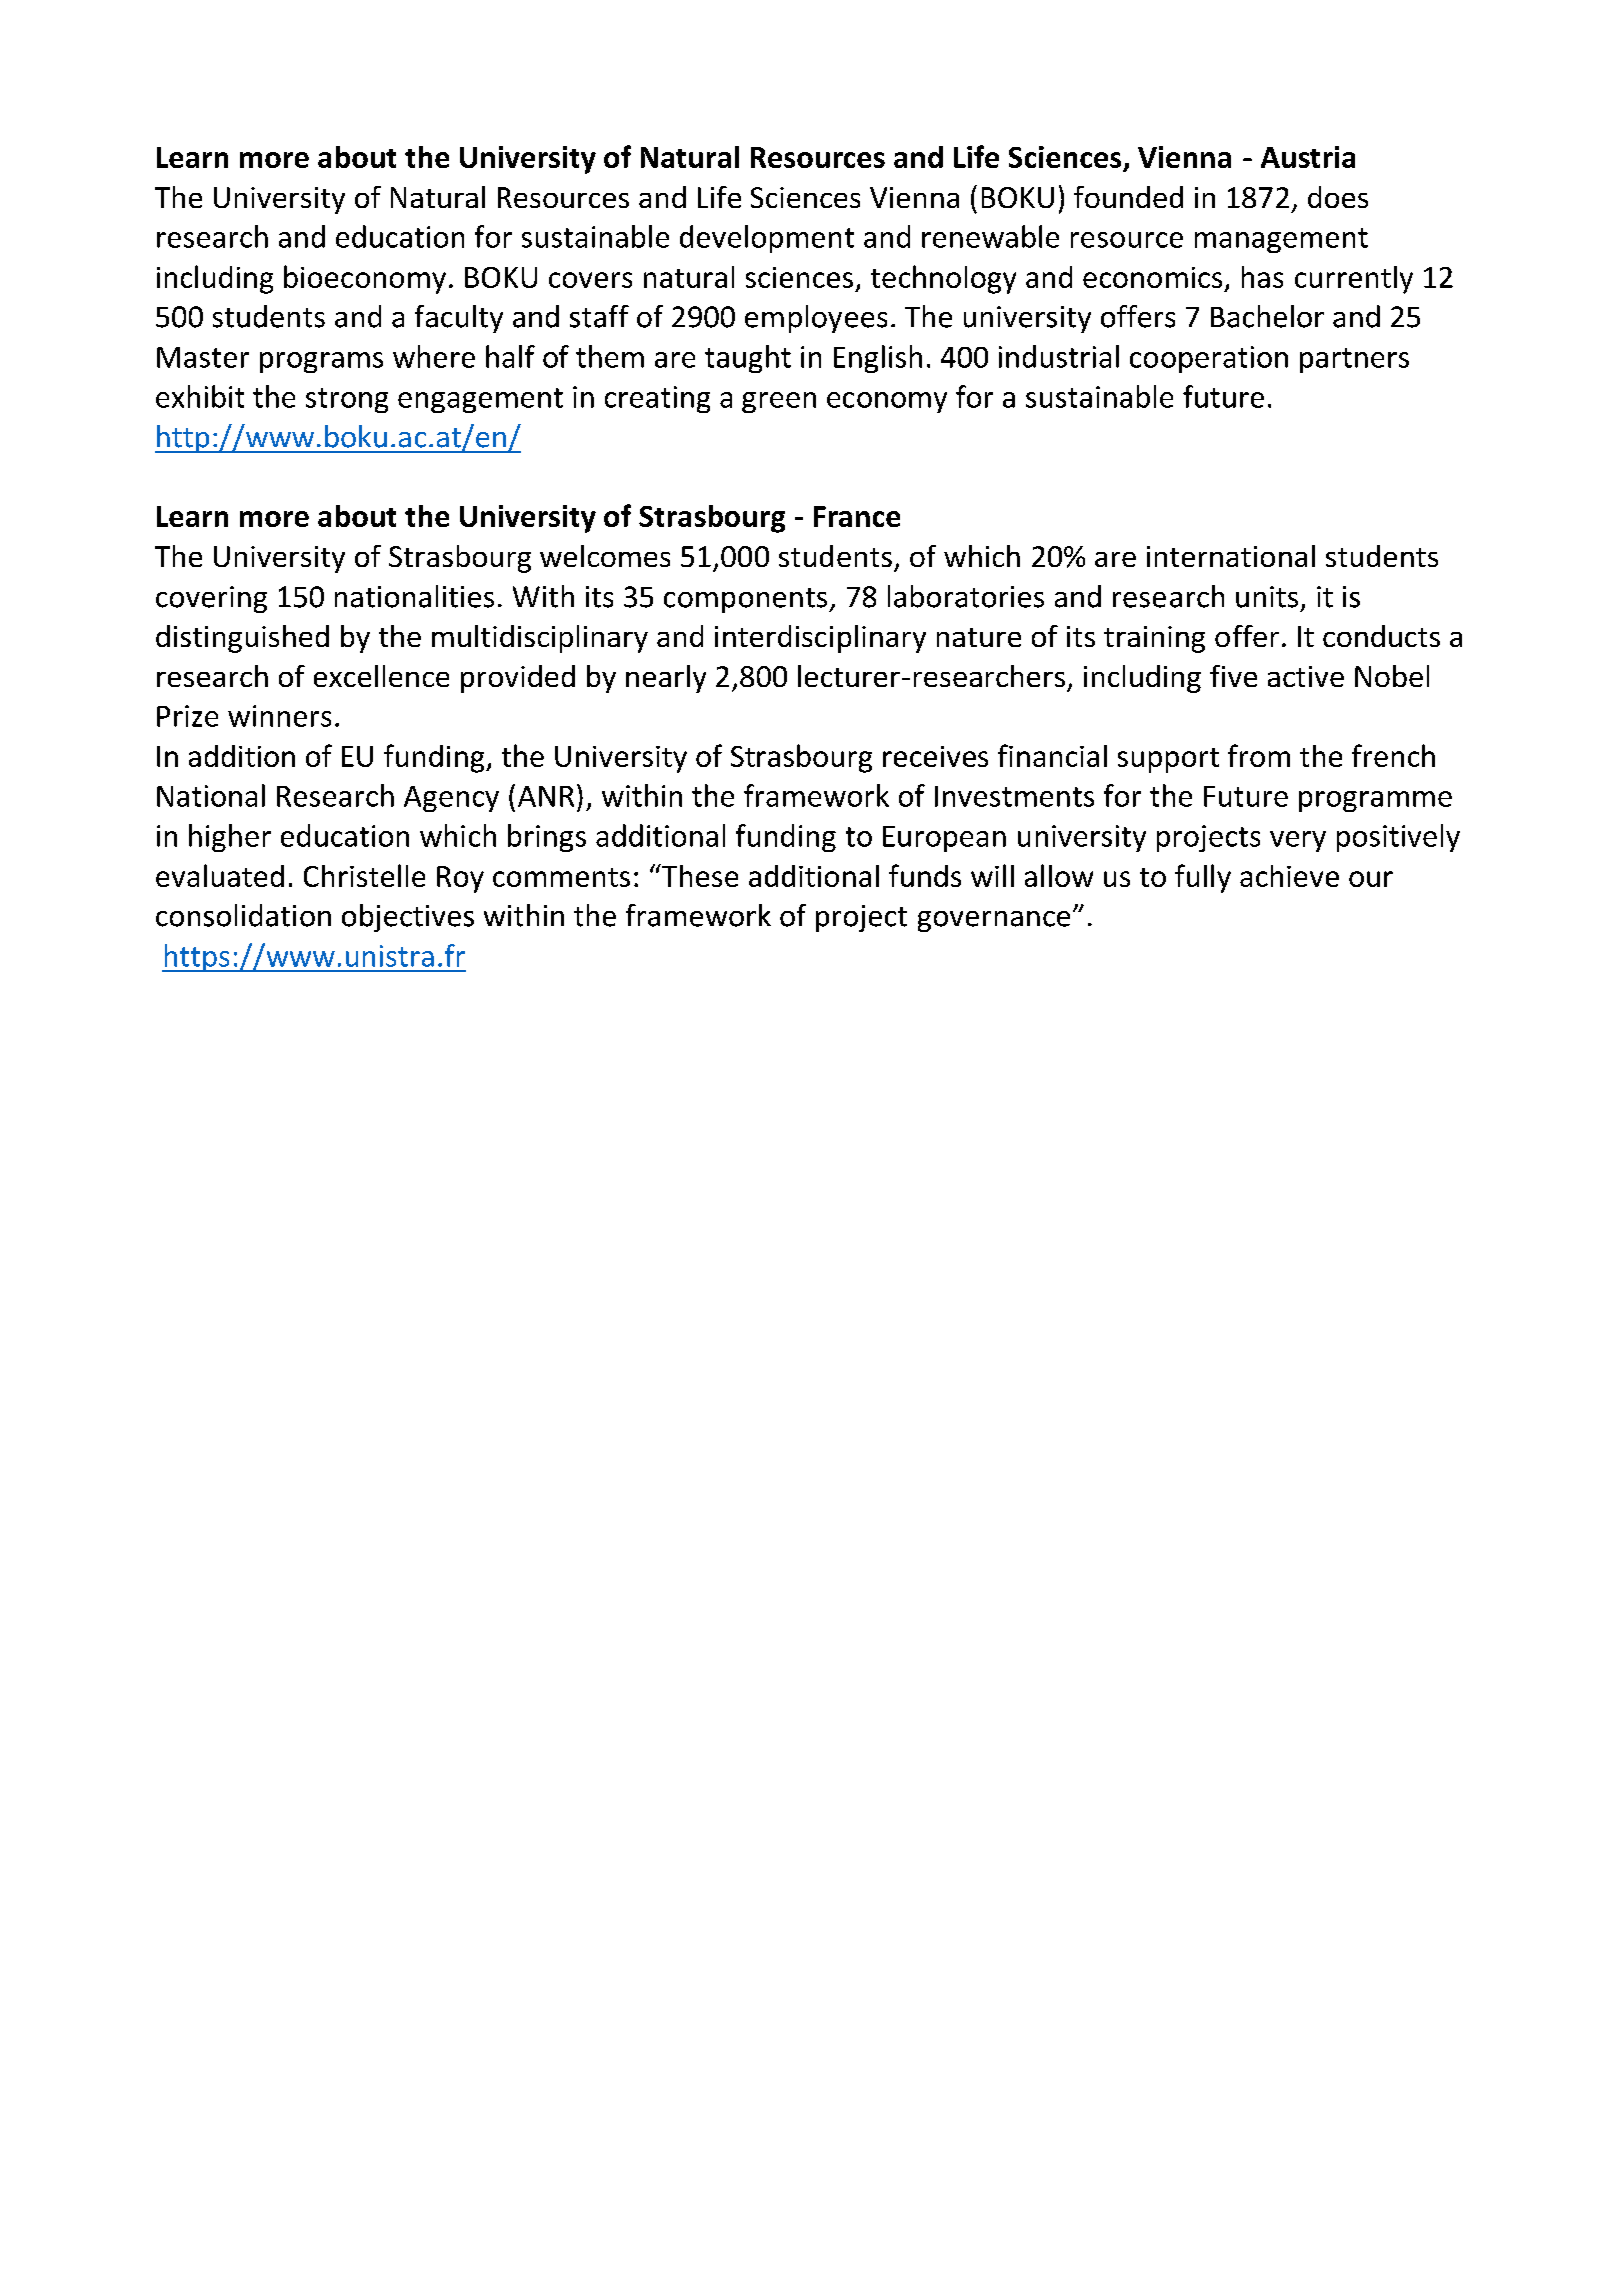  I want to click on objectives, so click(408, 918).
